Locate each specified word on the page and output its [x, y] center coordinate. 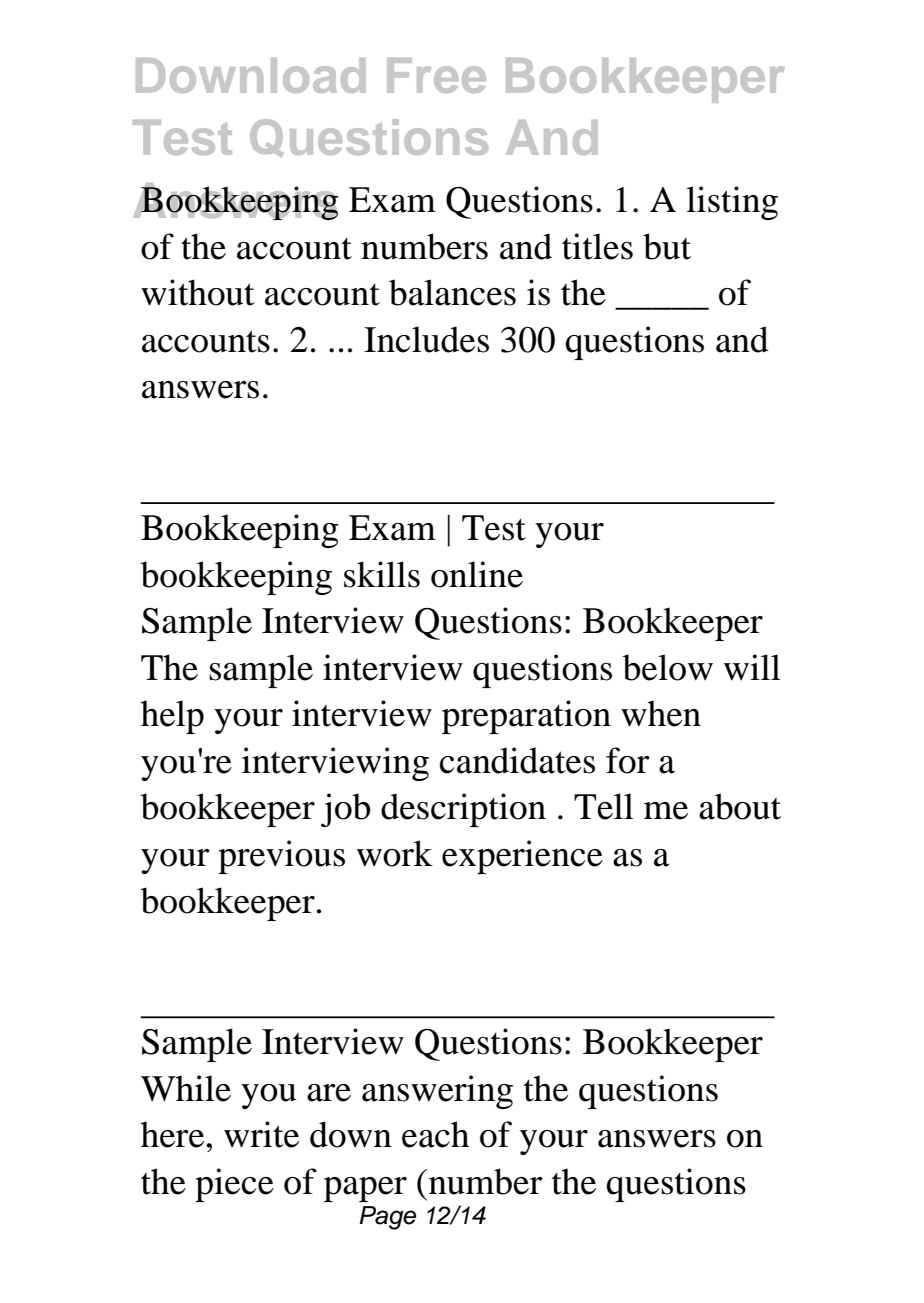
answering [437, 1092]
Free [436, 75]
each [435, 1134]
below [667, 667]
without [198, 292]
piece [234, 1185]
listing [732, 203]
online [477, 574]
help [172, 717]
